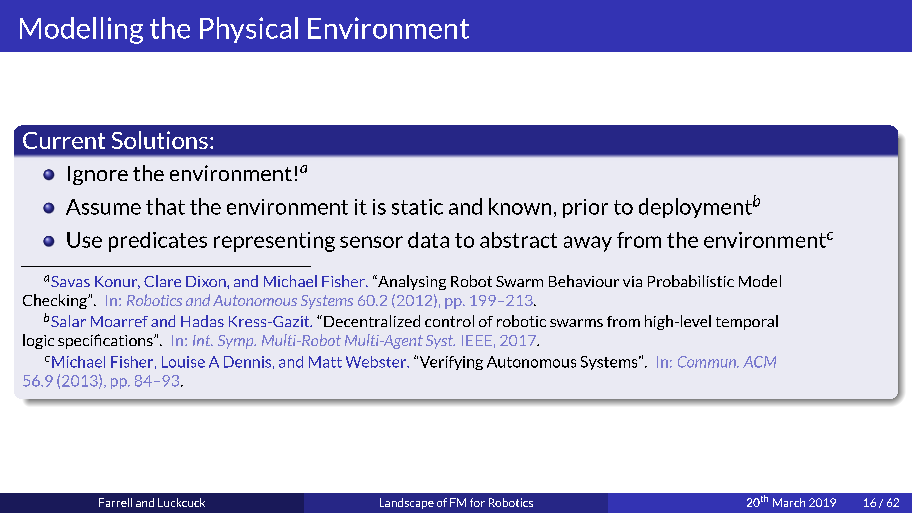  What do you see at coordinates (106, 341) in the screenshot?
I see `specifications` at bounding box center [106, 341].
